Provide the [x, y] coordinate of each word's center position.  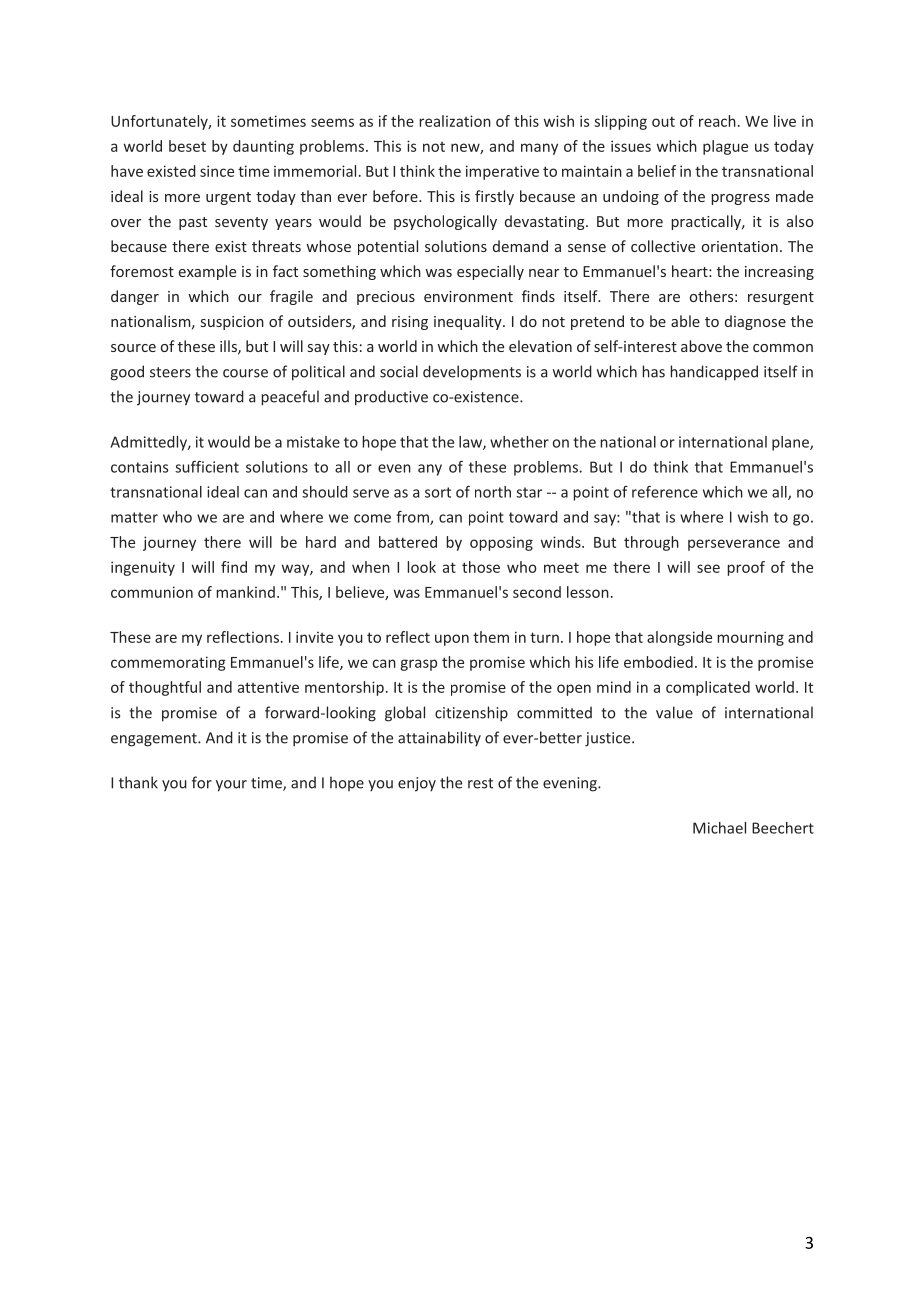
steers [170, 372]
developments [472, 373]
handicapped [714, 373]
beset [187, 146]
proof [746, 568]
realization [455, 121]
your [231, 786]
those [481, 567]
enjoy [417, 784]
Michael [719, 828]
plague [725, 147]
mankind [245, 592]
